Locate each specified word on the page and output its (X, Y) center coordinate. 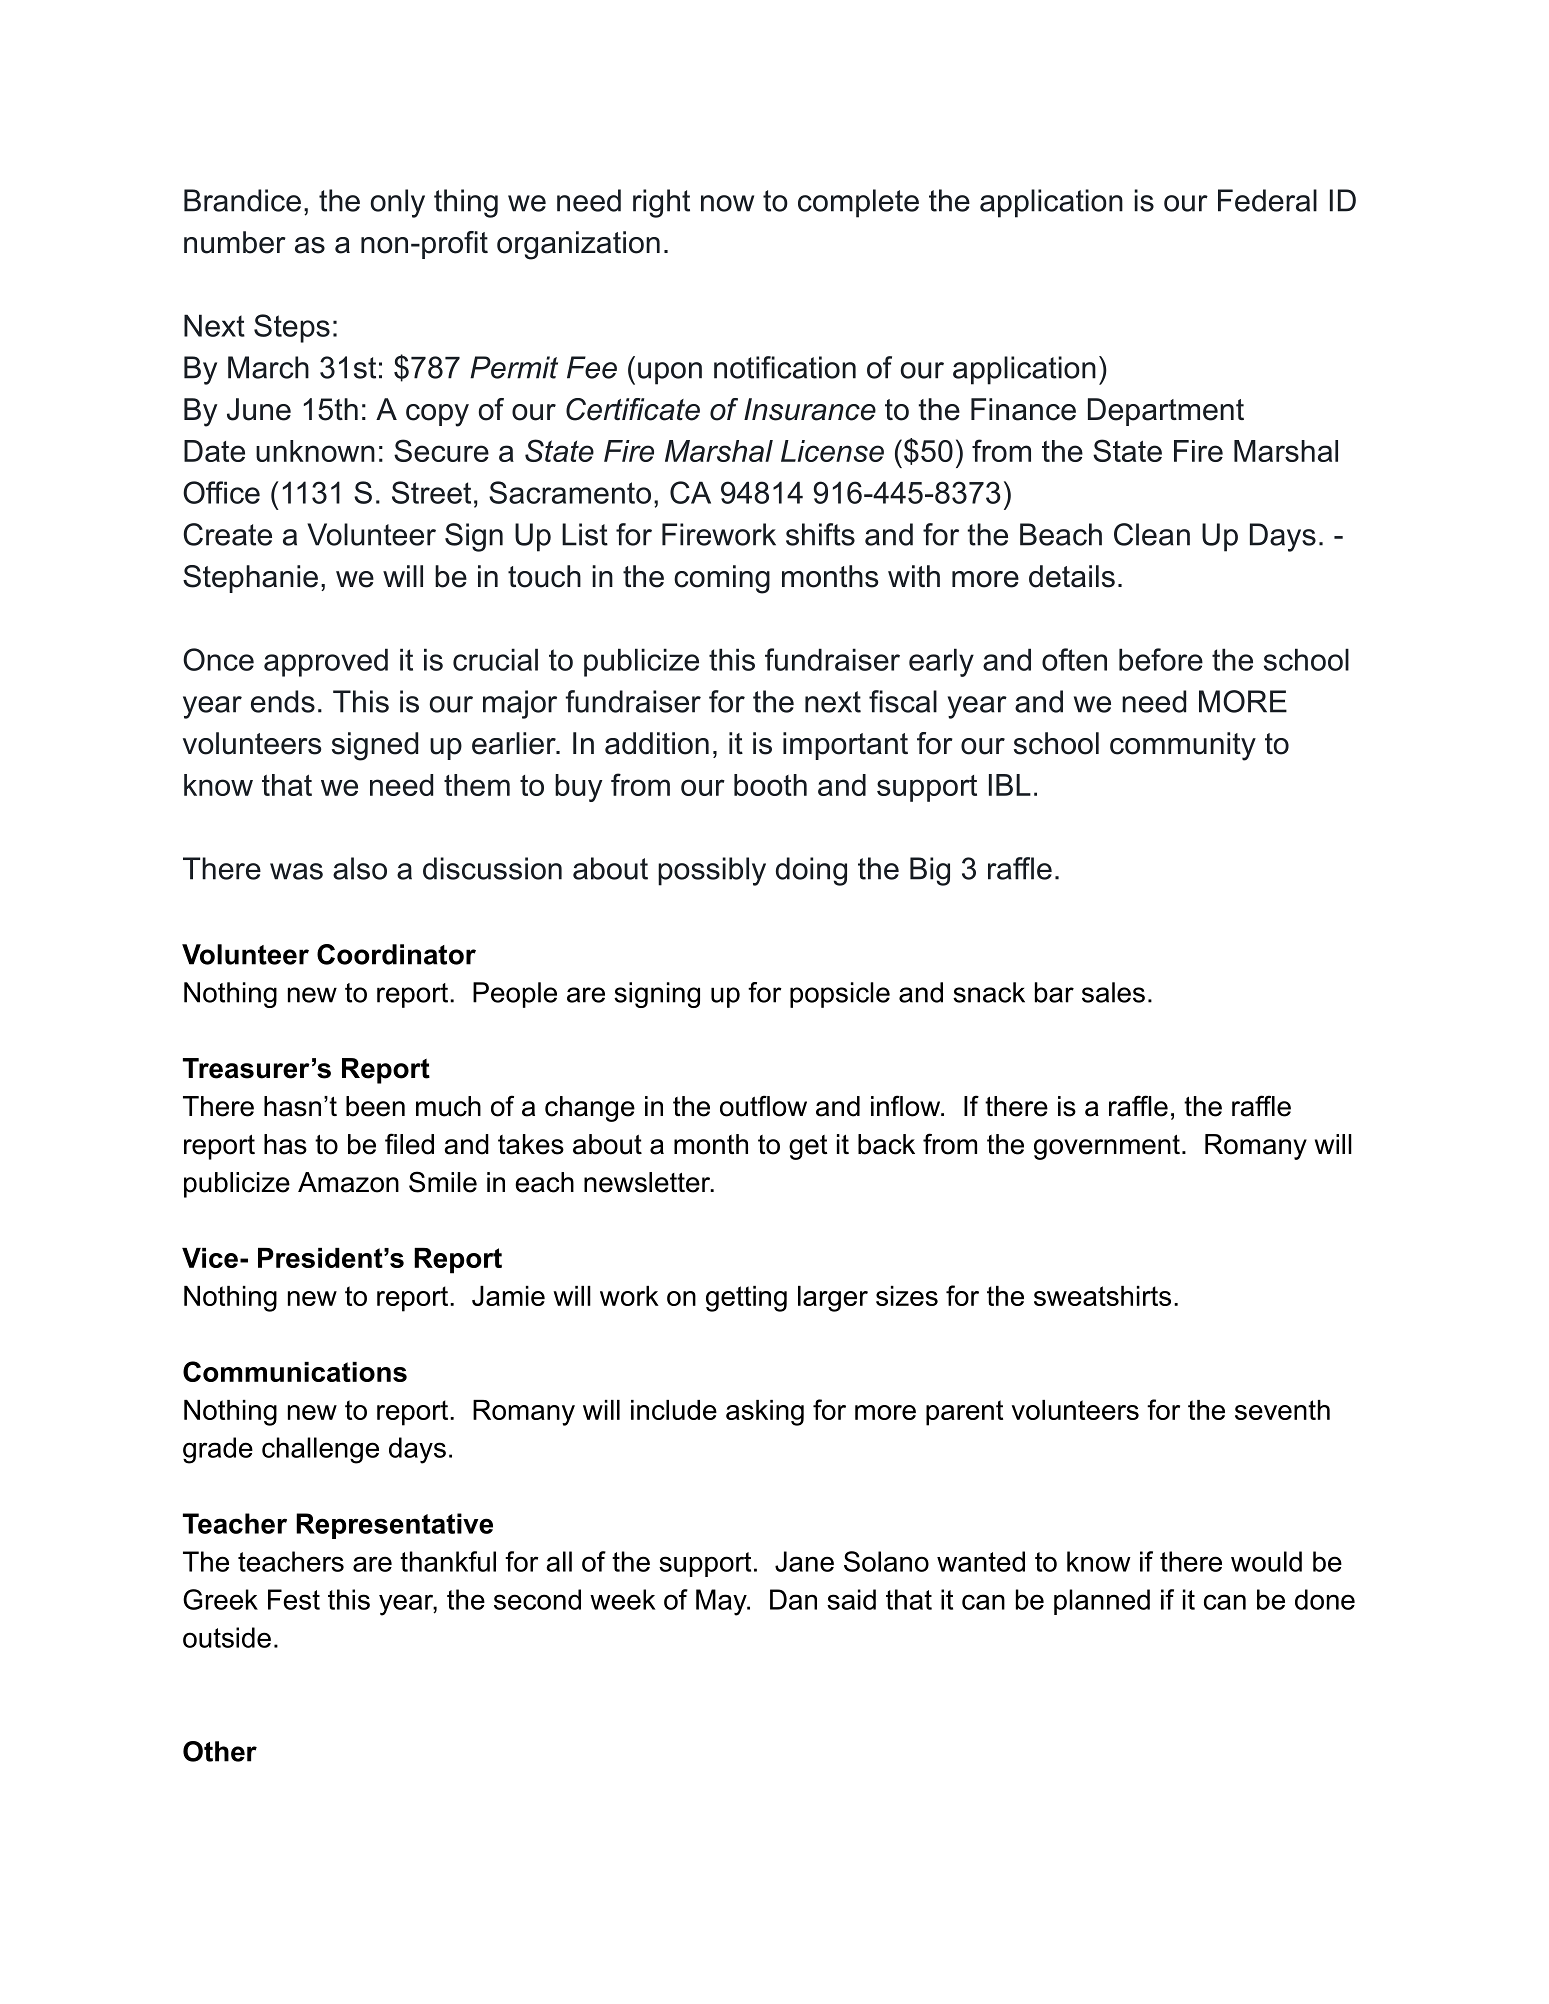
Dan (793, 1599)
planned (1102, 1602)
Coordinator (396, 954)
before (1161, 659)
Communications (295, 1371)
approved (326, 662)
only (398, 203)
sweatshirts (1102, 1296)
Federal (1267, 200)
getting (746, 1299)
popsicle (840, 995)
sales (1113, 992)
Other (220, 1751)
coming (722, 579)
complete (858, 203)
